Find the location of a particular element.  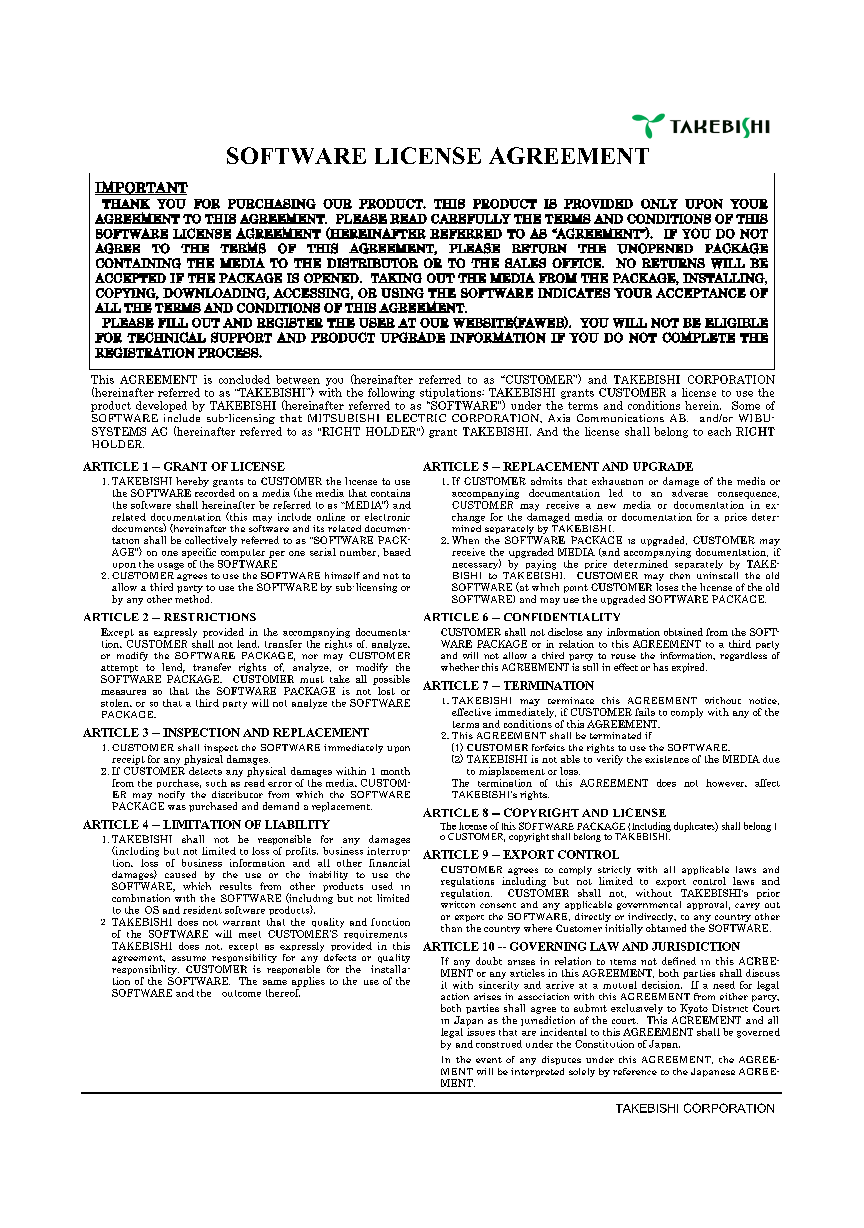

issues is located at coordinates (481, 1030).
